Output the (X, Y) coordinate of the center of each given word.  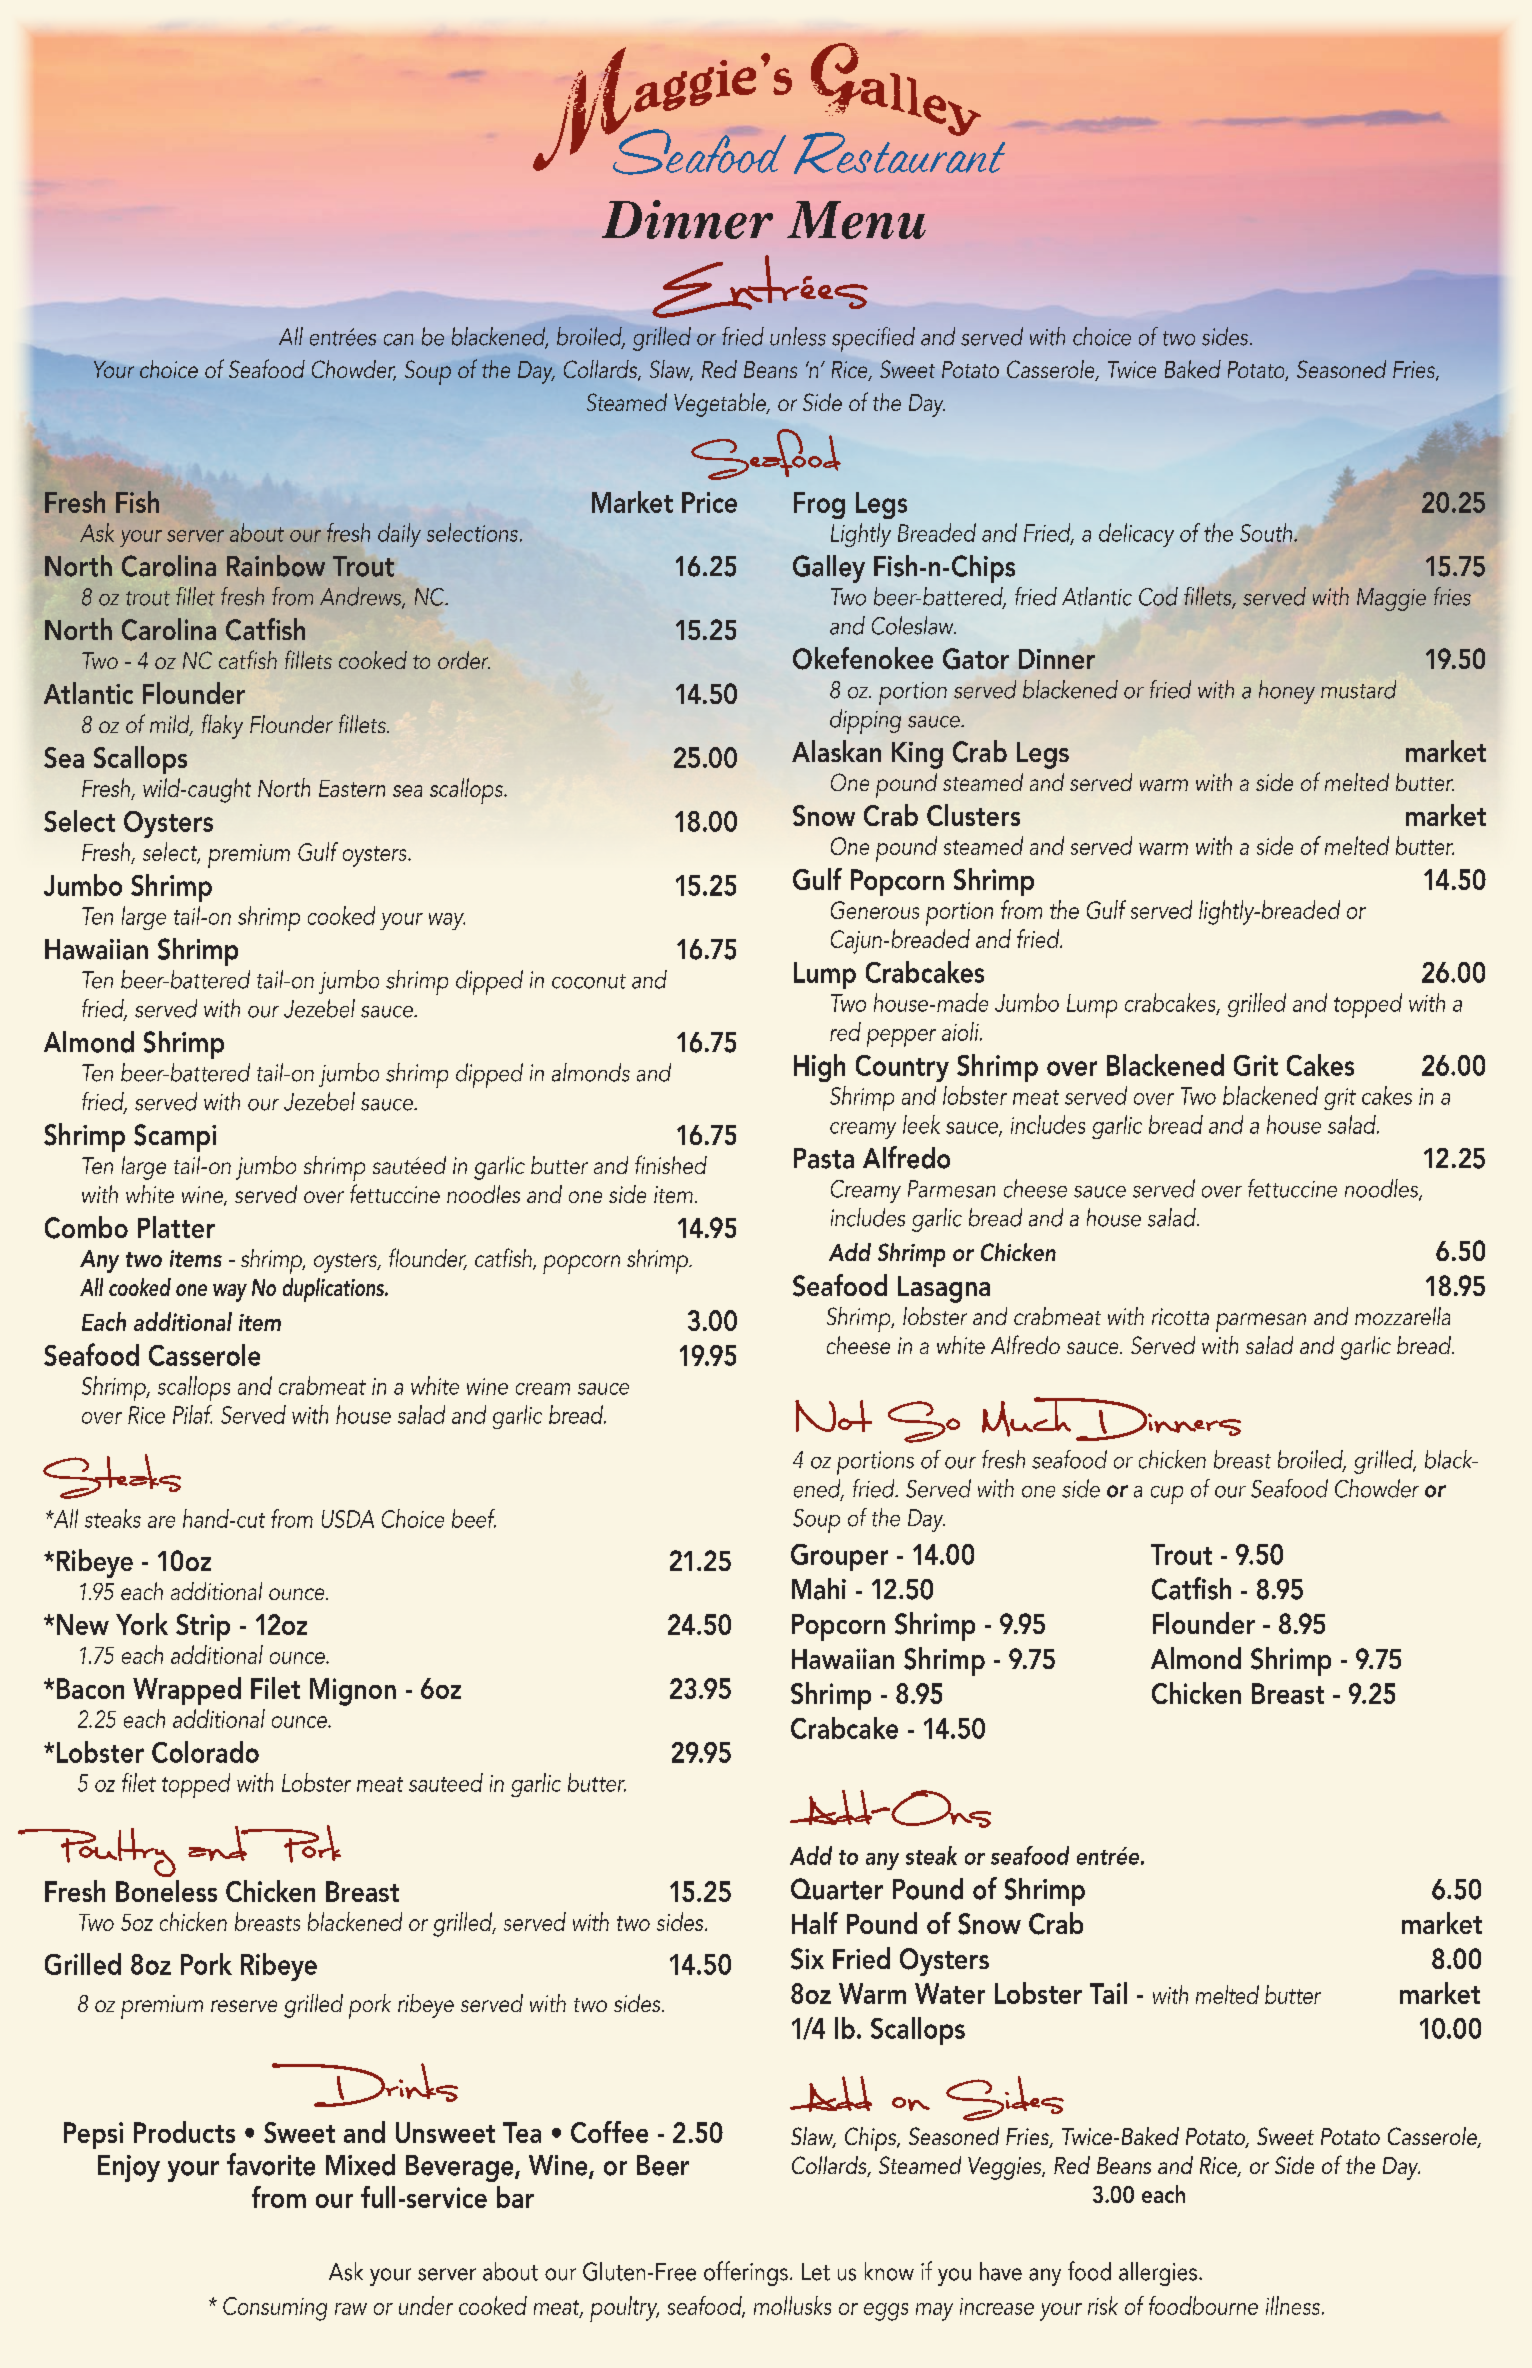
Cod (1158, 596)
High (819, 1068)
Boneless (166, 1891)
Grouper (839, 1557)
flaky (222, 726)
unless (798, 336)
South (1267, 532)
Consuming (275, 2309)
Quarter (837, 1889)
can (398, 340)
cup (1167, 1495)
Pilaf (192, 1414)
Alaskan (836, 751)
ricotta (1180, 1316)
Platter (176, 1227)
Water (950, 1993)
